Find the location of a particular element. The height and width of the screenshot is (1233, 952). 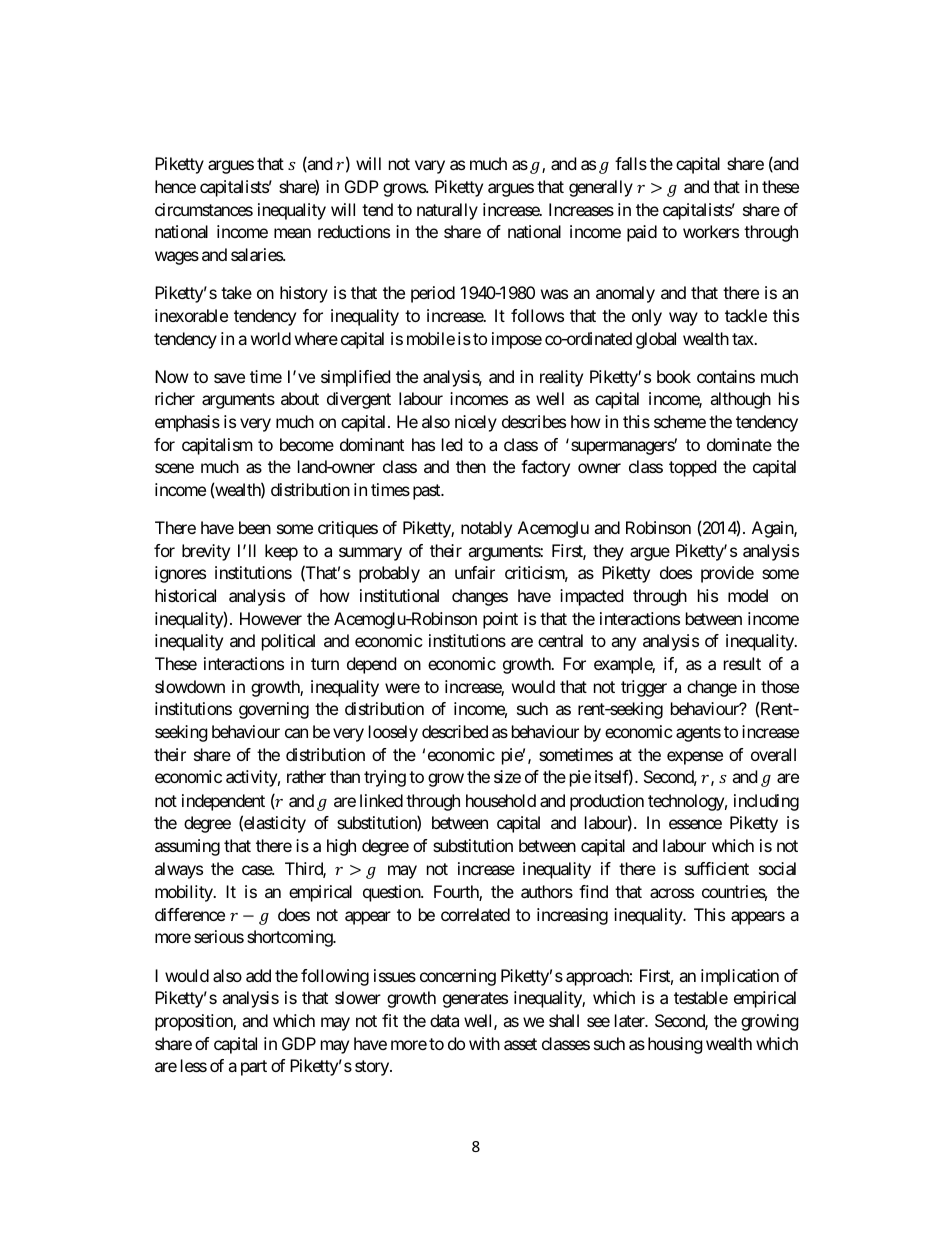

add is located at coordinates (258, 975).
